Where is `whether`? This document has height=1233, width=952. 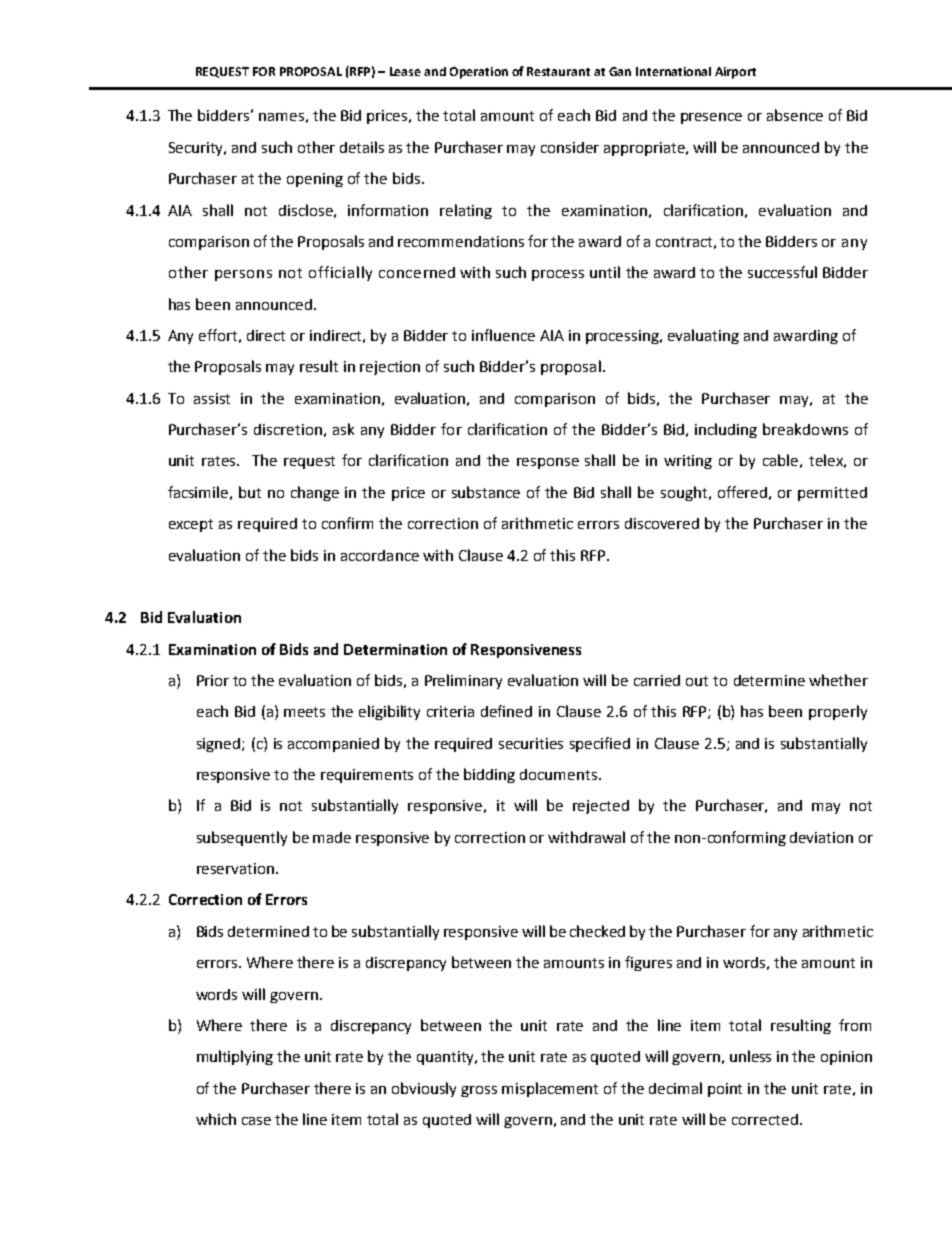
whether is located at coordinates (838, 680).
